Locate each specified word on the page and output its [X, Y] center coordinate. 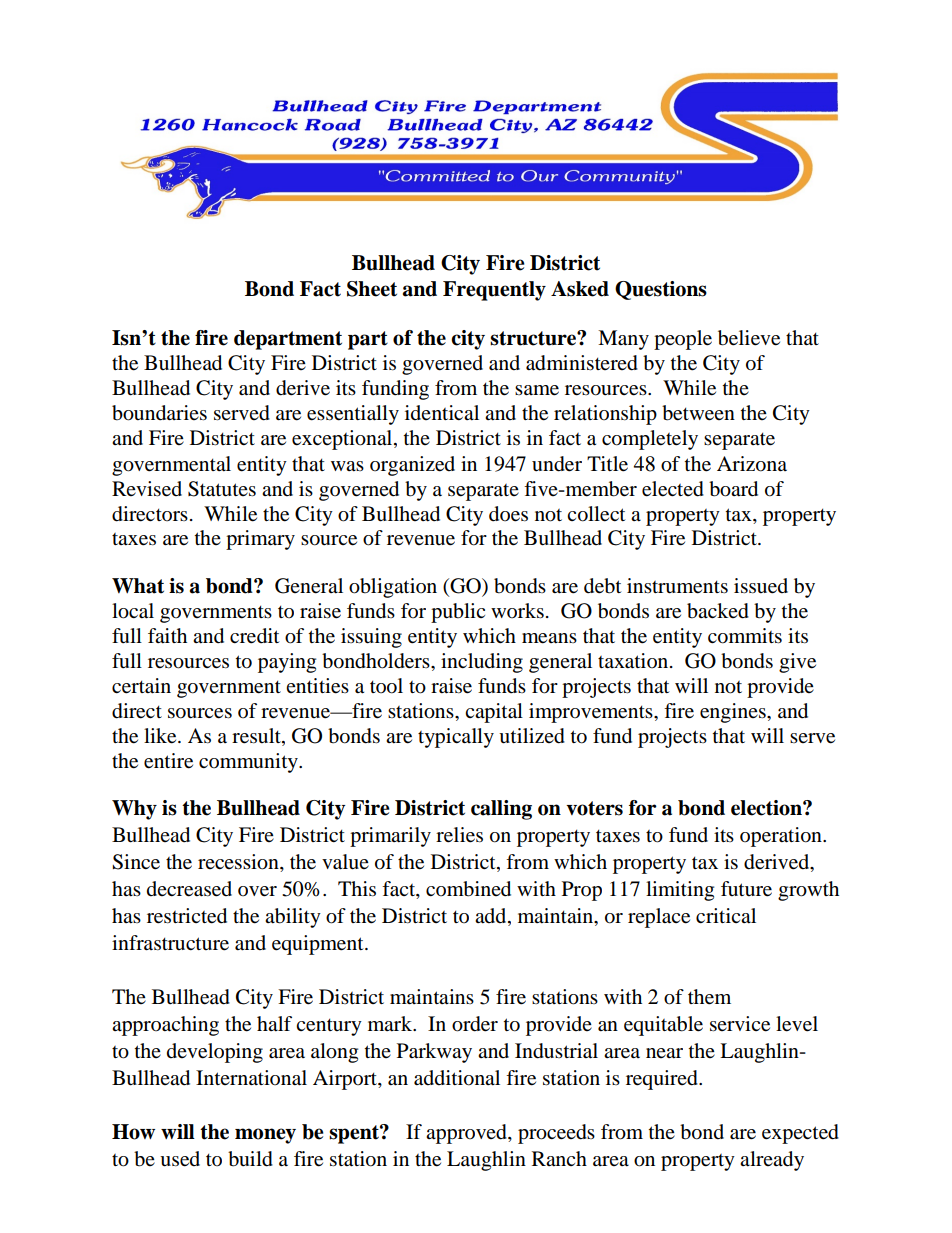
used [180, 1159]
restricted [187, 916]
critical [726, 915]
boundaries [159, 413]
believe [749, 338]
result [257, 737]
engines [734, 713]
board [733, 489]
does [508, 514]
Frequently [494, 291]
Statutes [222, 489]
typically [456, 738]
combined [468, 889]
